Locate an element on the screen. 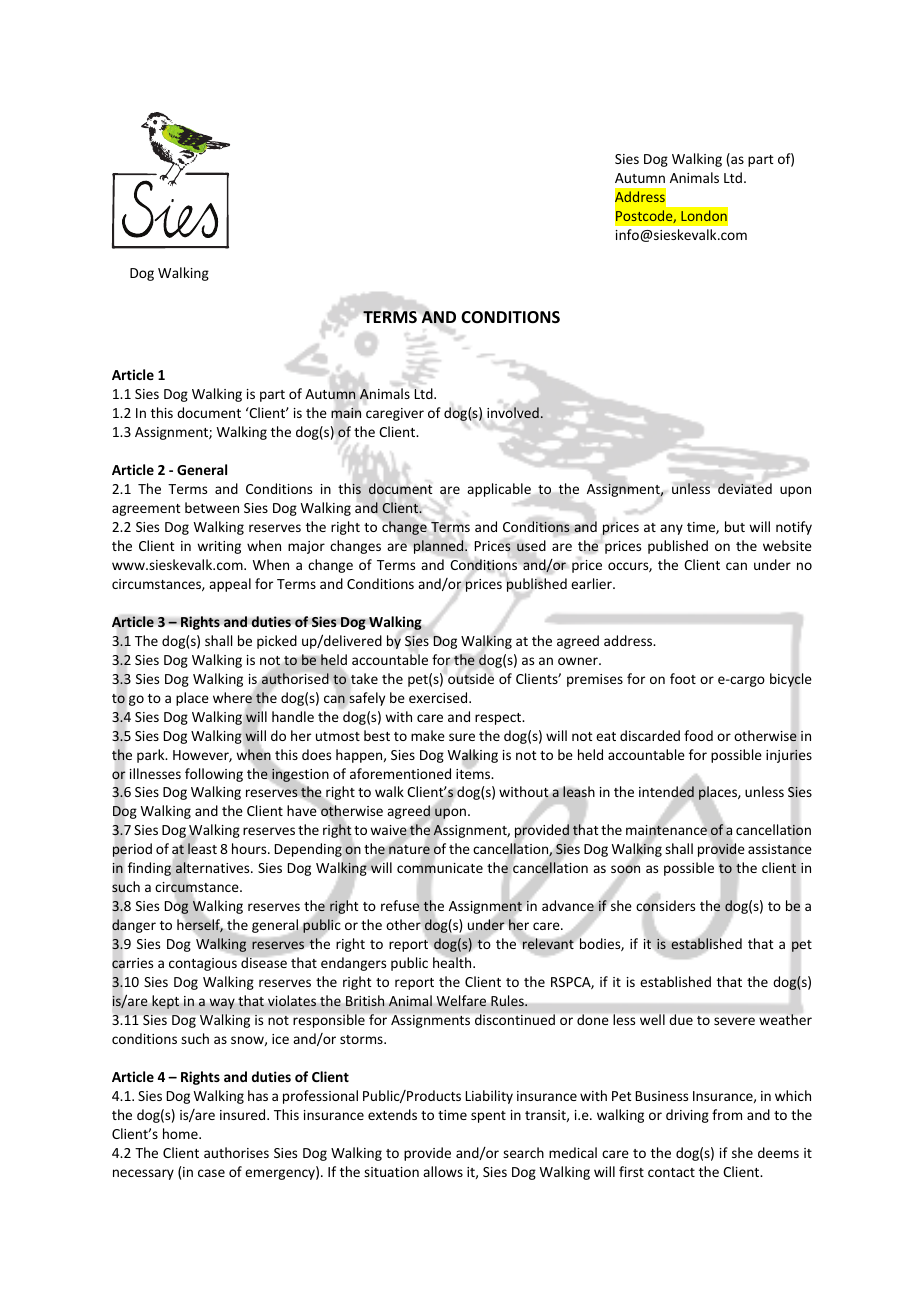  involved is located at coordinates (513, 412).
